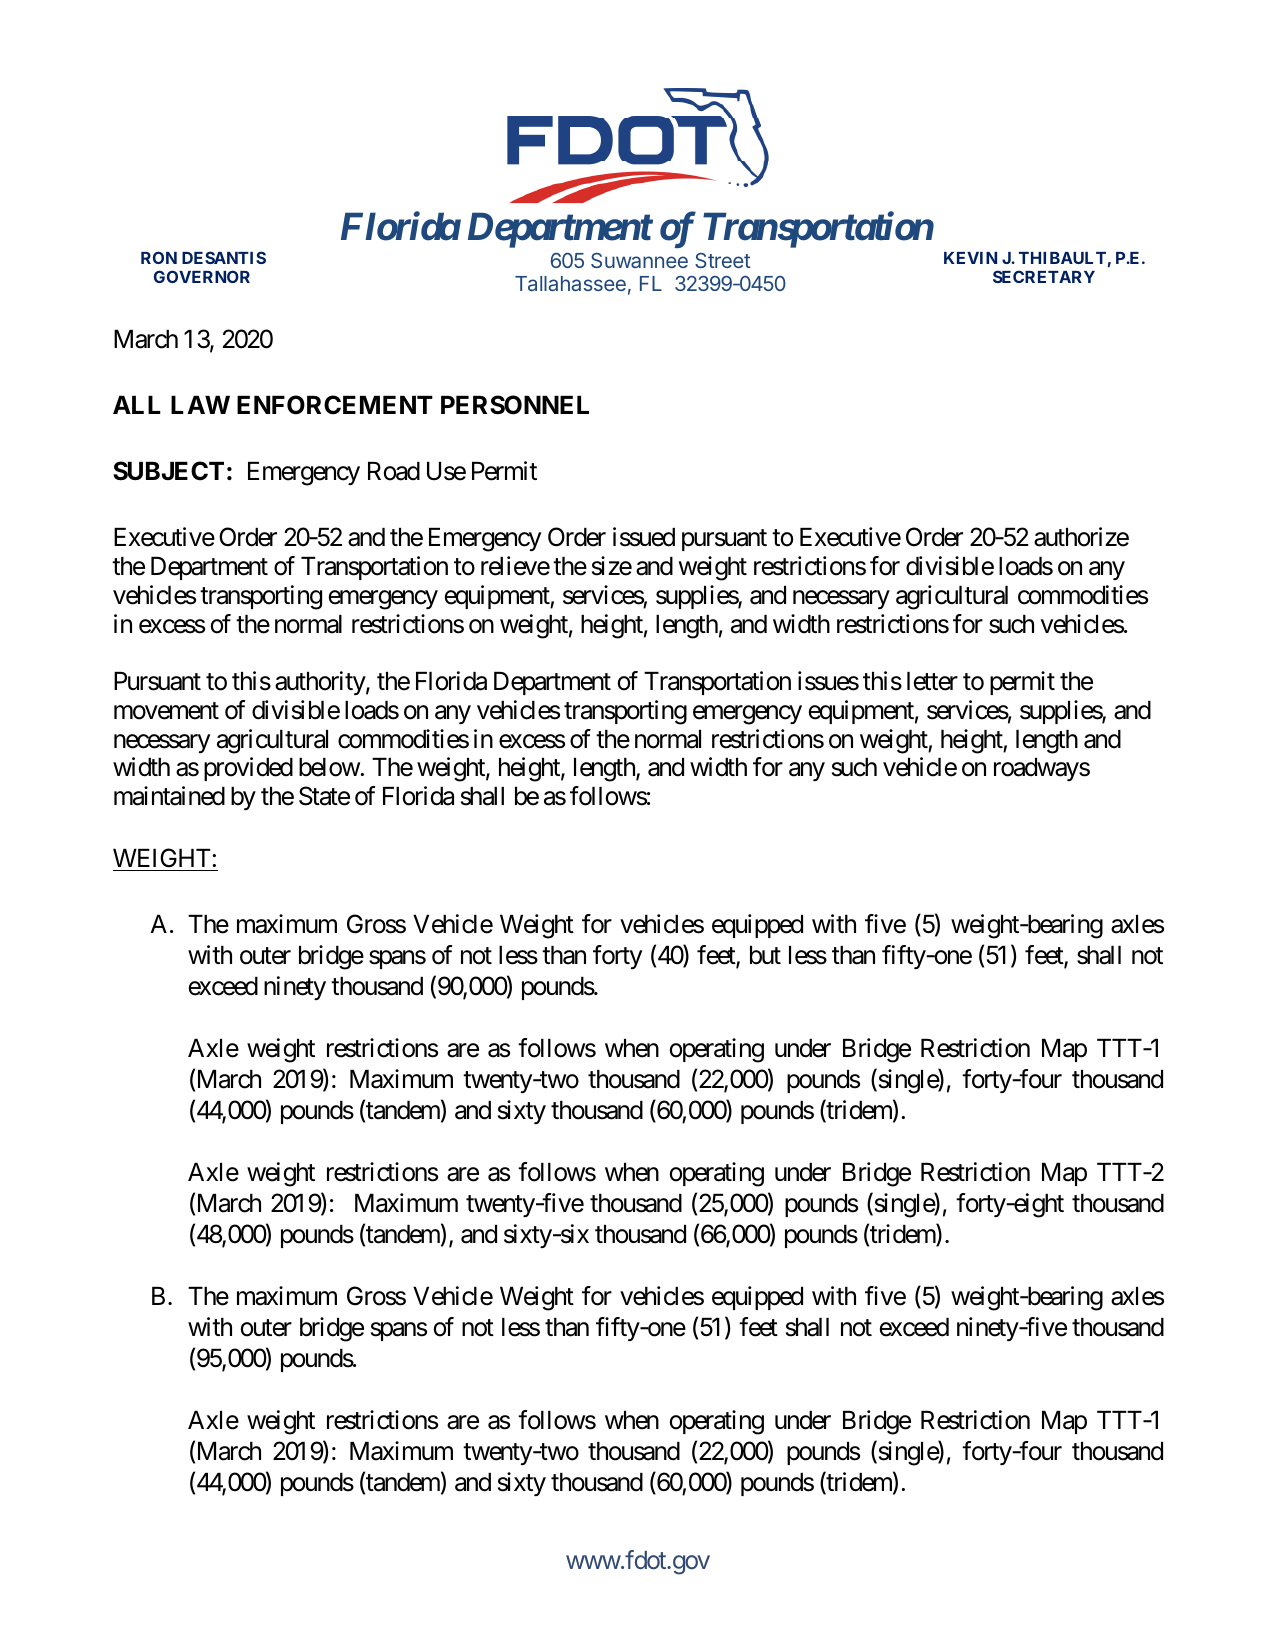  What do you see at coordinates (765, 955) in the screenshot?
I see `but` at bounding box center [765, 955].
